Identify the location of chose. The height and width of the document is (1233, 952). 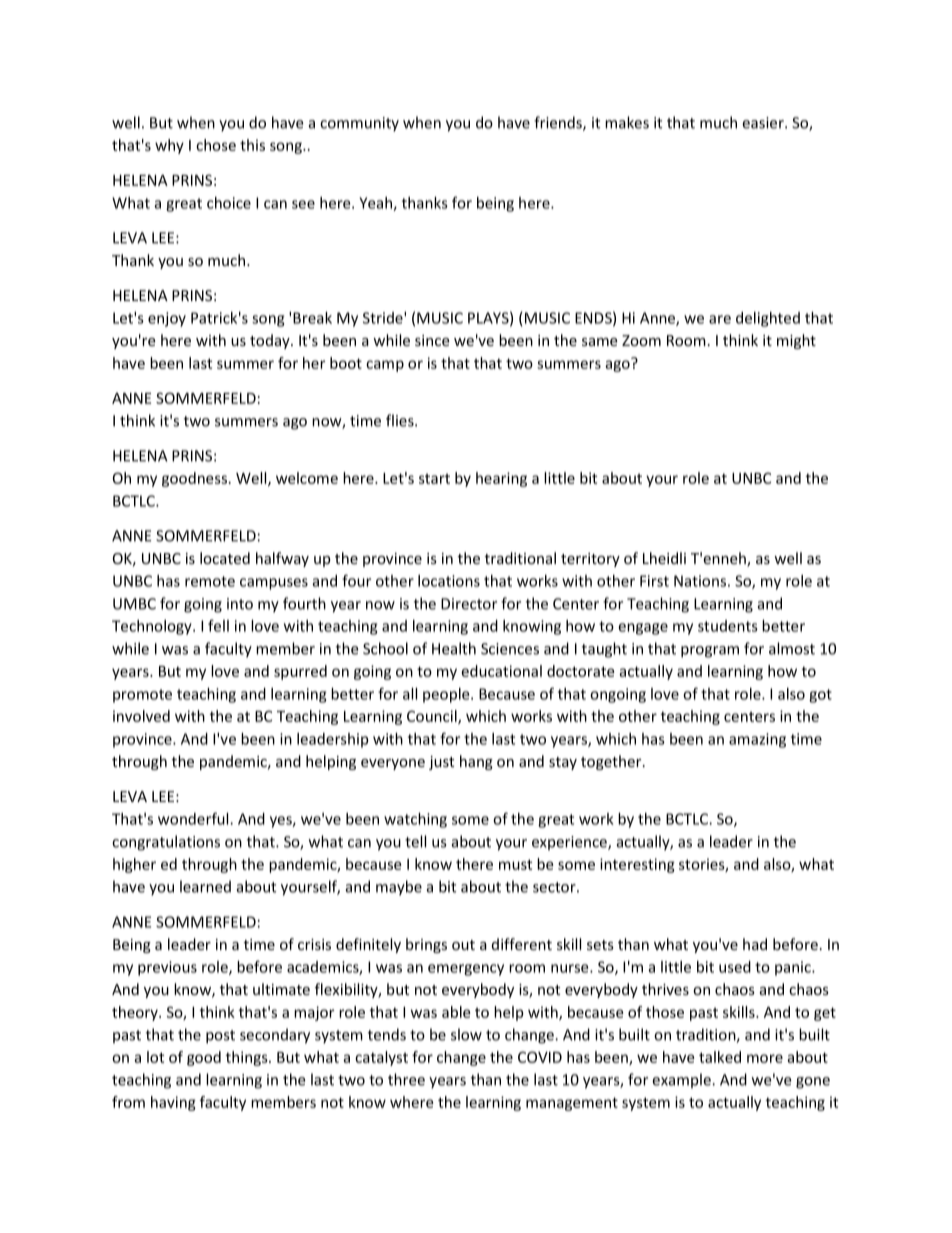
(216, 145).
